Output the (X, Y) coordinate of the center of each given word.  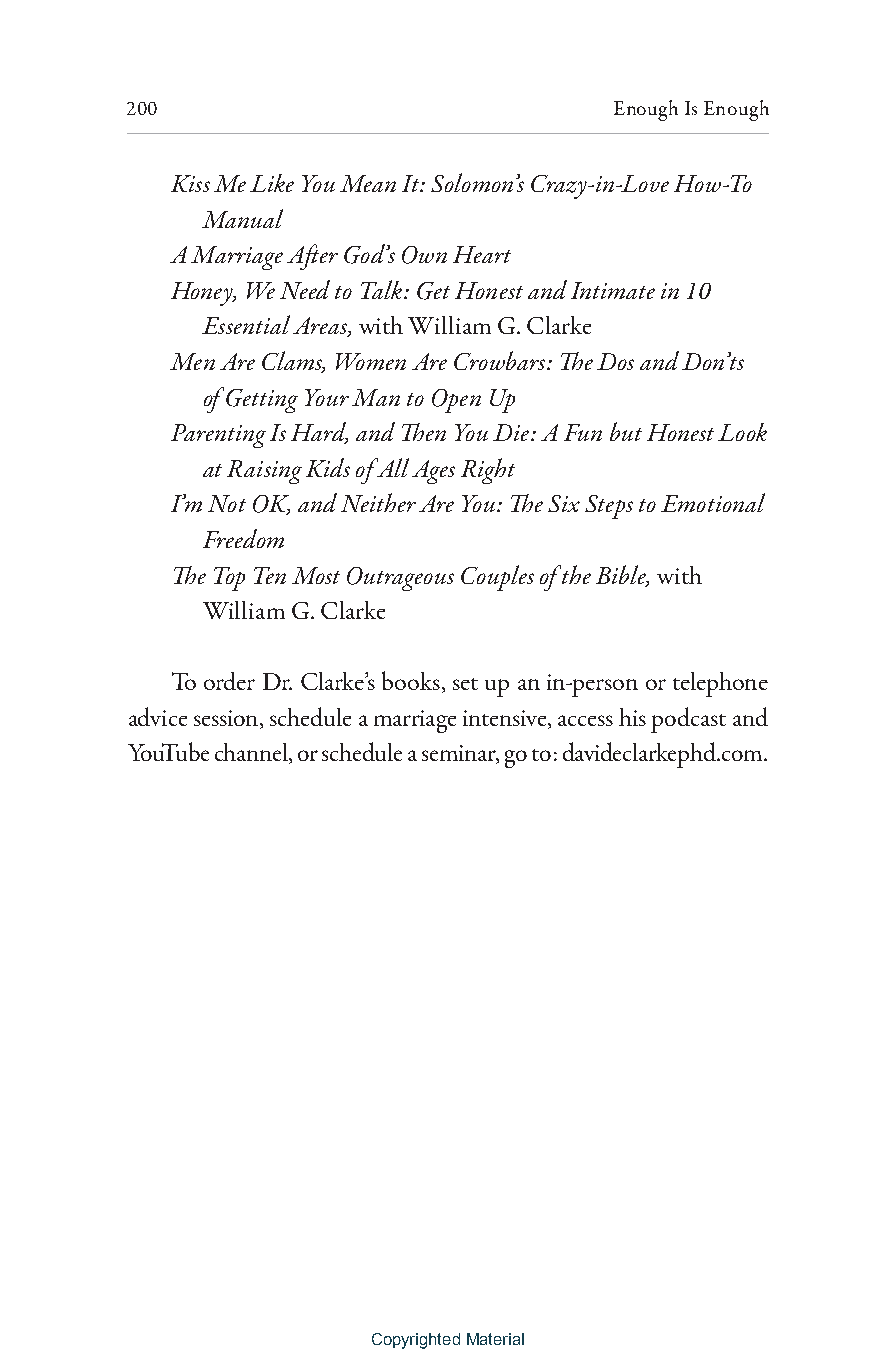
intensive (506, 719)
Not (227, 503)
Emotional (713, 502)
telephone (720, 684)
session (227, 718)
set (465, 684)
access (585, 720)
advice (158, 716)
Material (495, 1339)
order (229, 681)
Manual (242, 218)
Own (424, 255)
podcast (688, 720)
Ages (433, 472)
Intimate (613, 290)
